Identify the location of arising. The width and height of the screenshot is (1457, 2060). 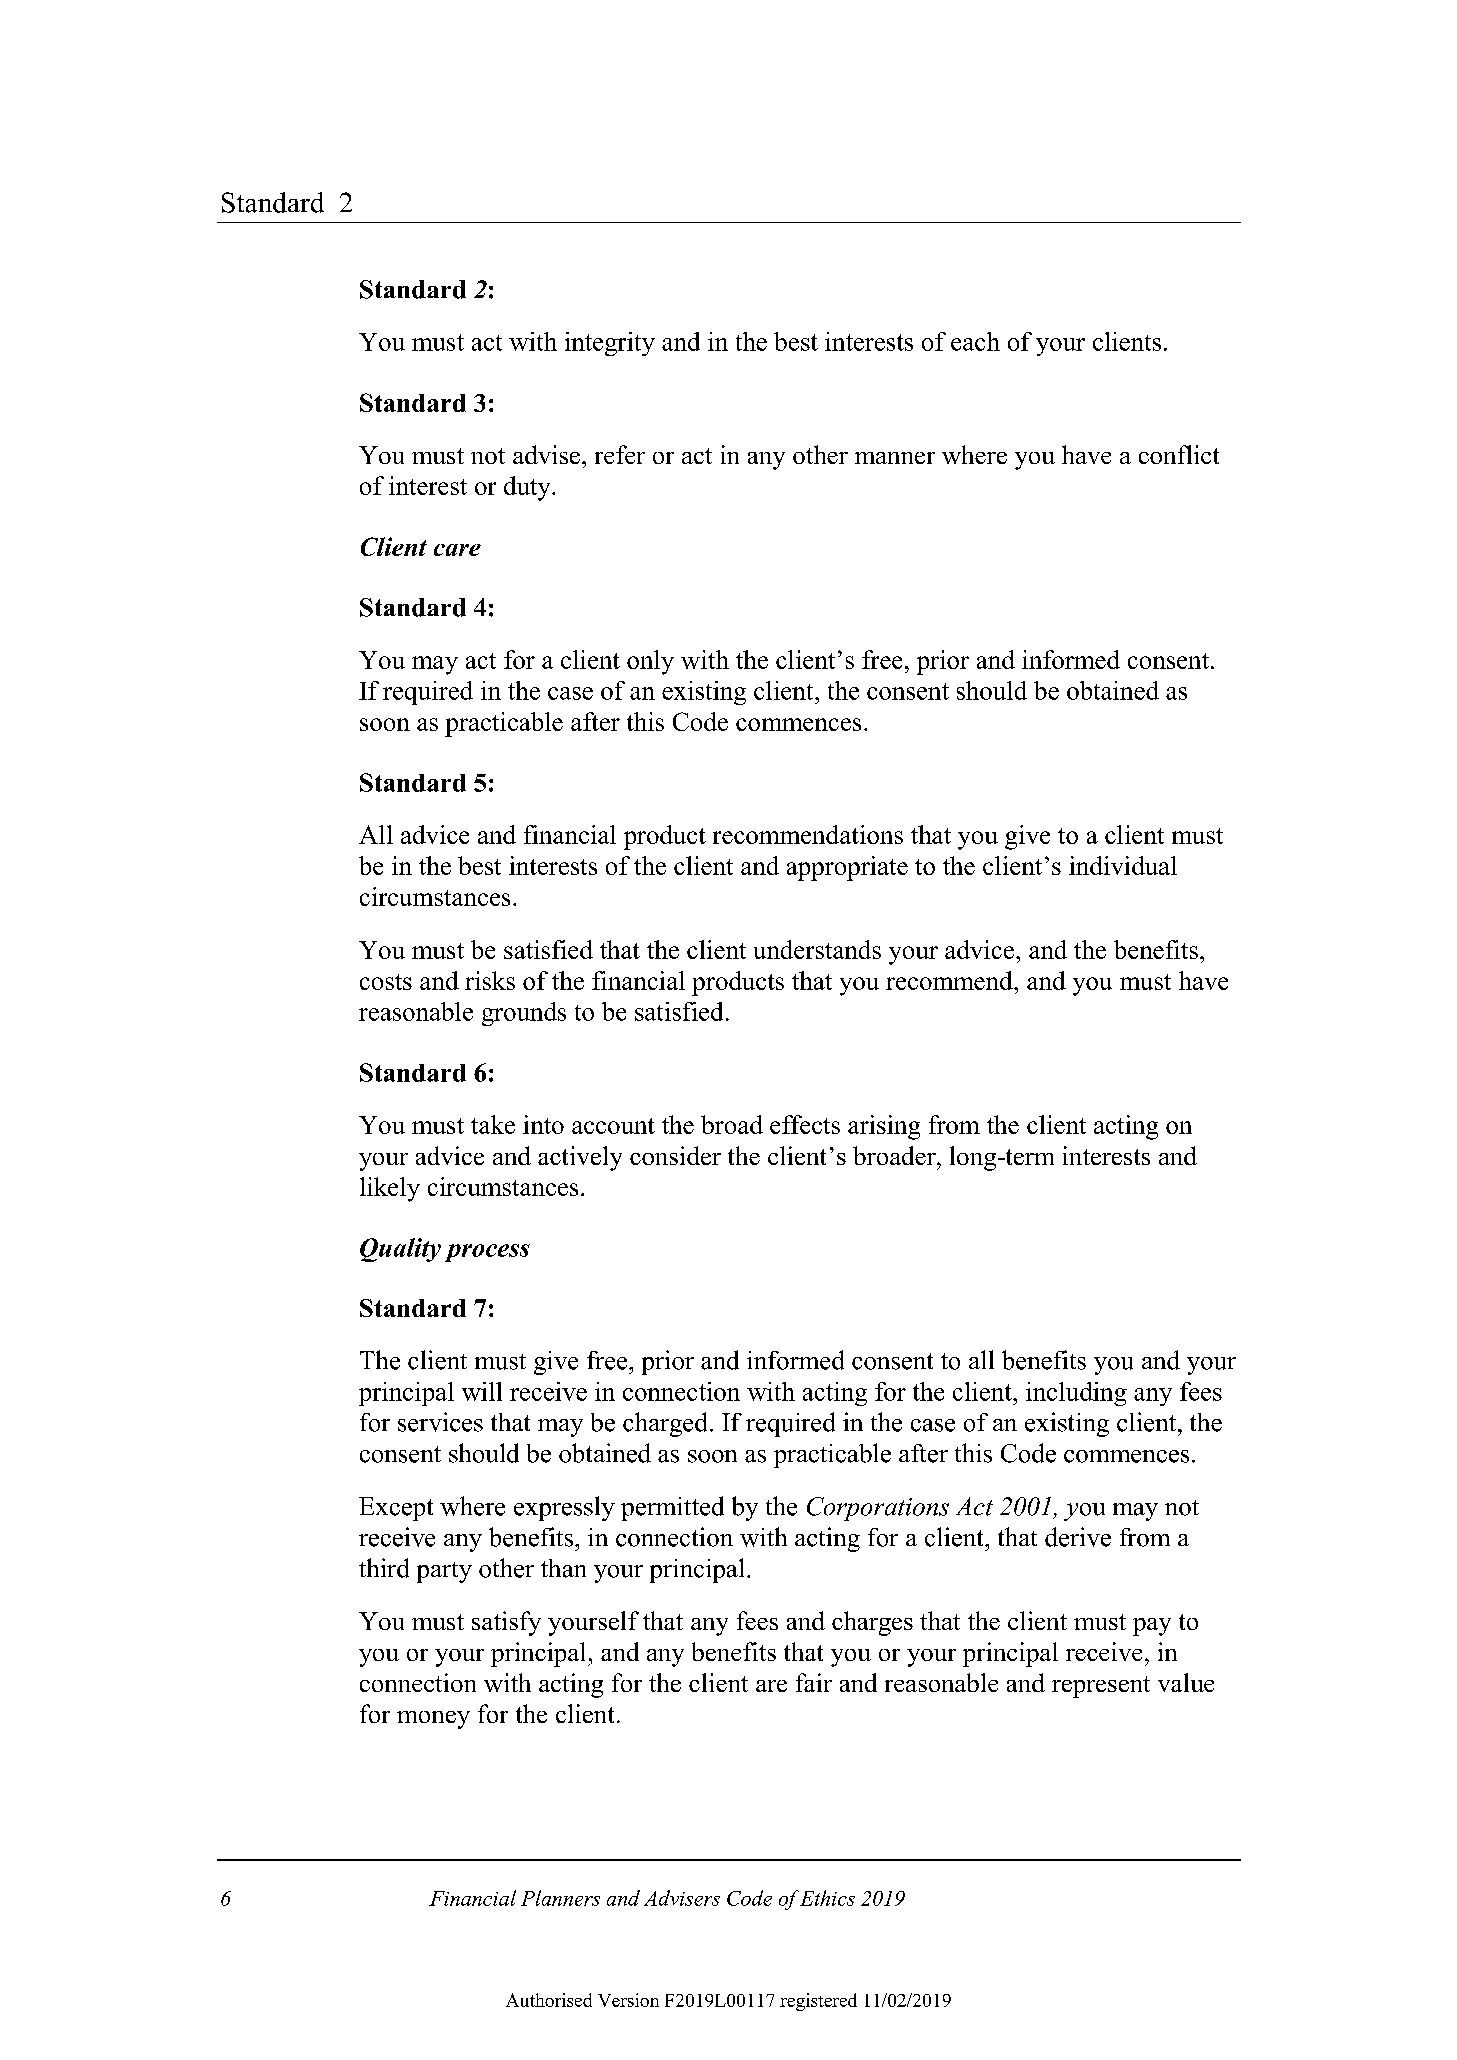
(884, 1127).
